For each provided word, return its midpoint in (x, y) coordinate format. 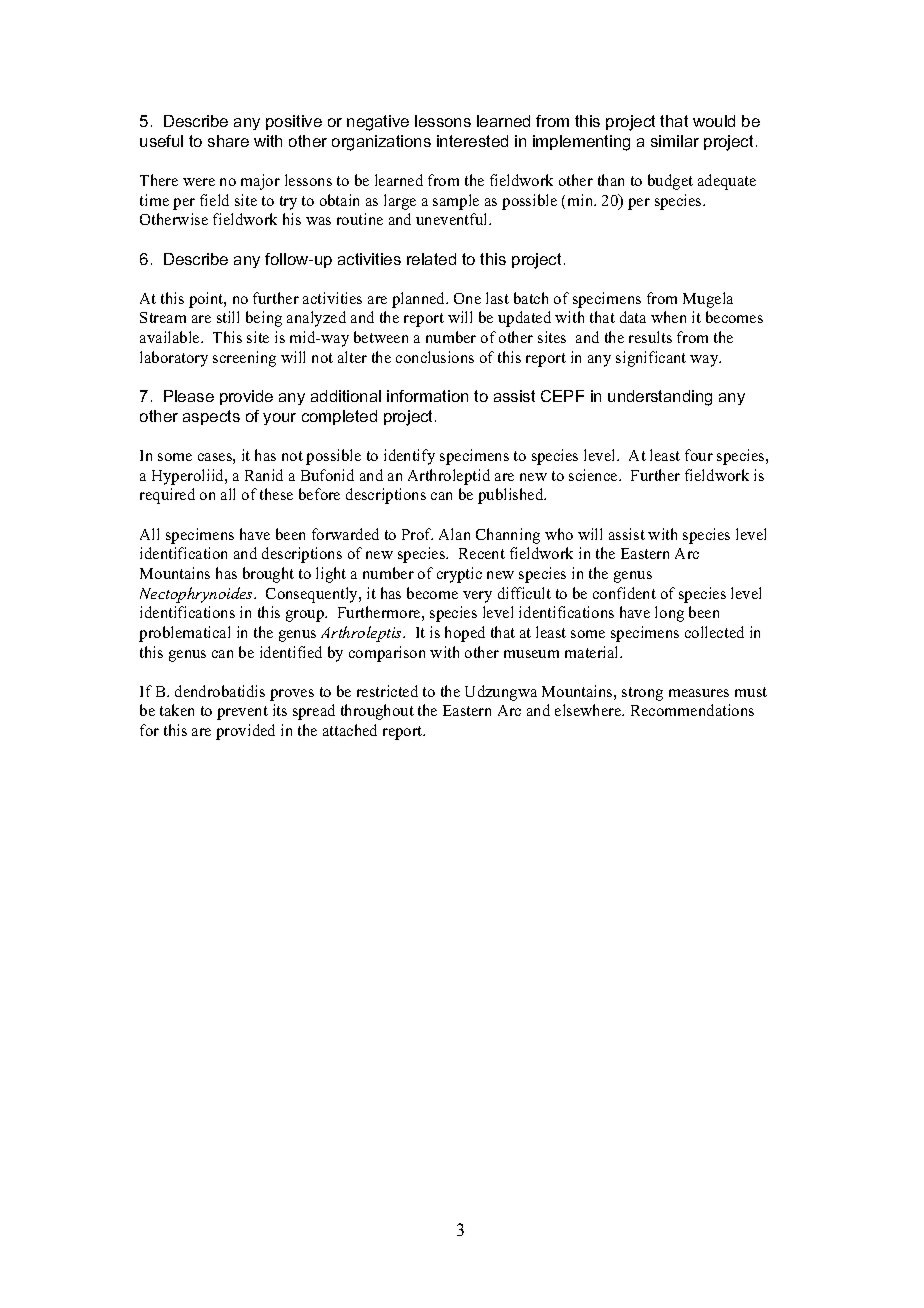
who (559, 534)
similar (675, 141)
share (228, 141)
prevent (242, 713)
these (276, 494)
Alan (454, 534)
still (228, 317)
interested (472, 141)
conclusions (435, 357)
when (668, 317)
